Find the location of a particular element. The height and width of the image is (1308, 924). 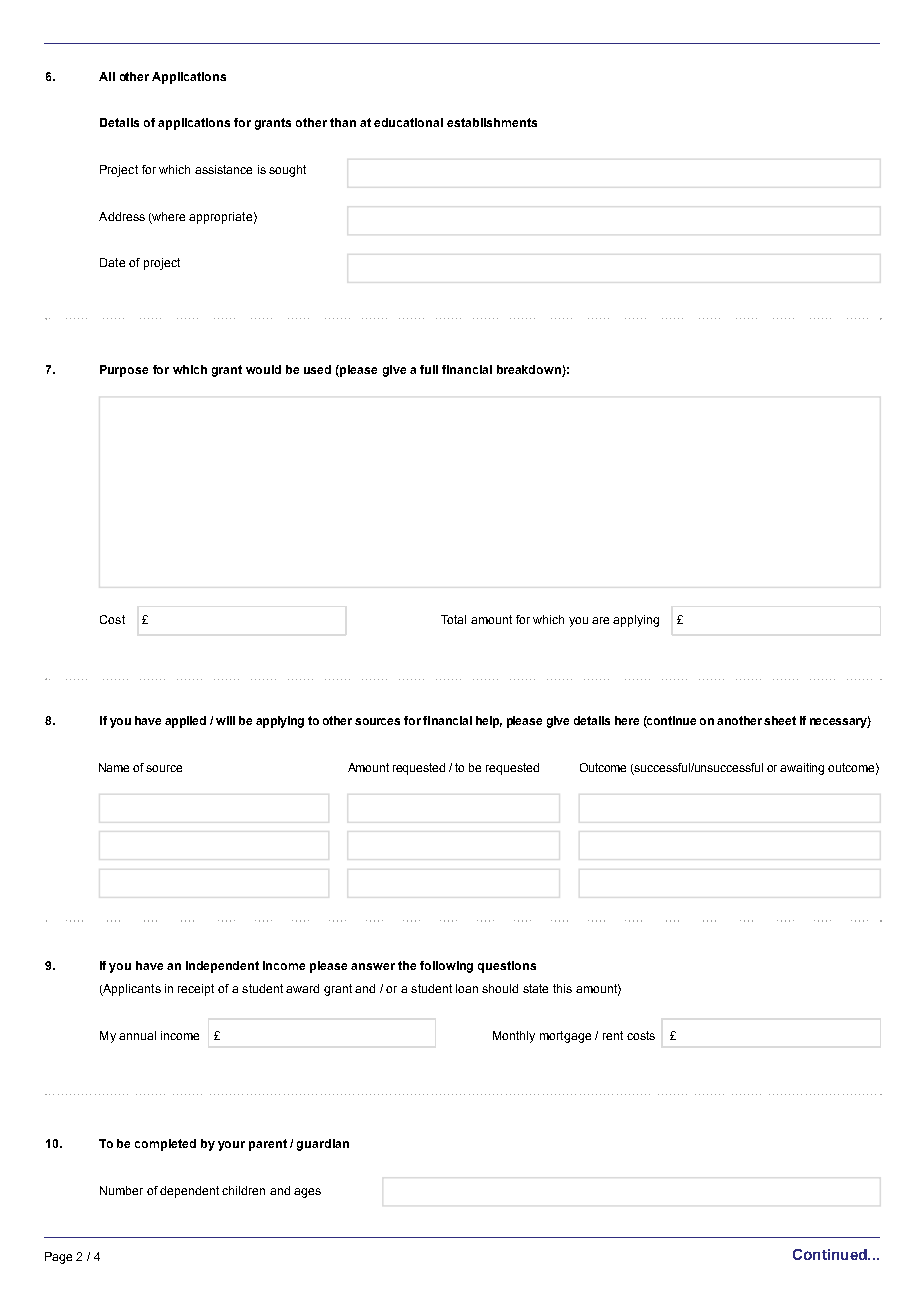

All is located at coordinates (107, 76).
